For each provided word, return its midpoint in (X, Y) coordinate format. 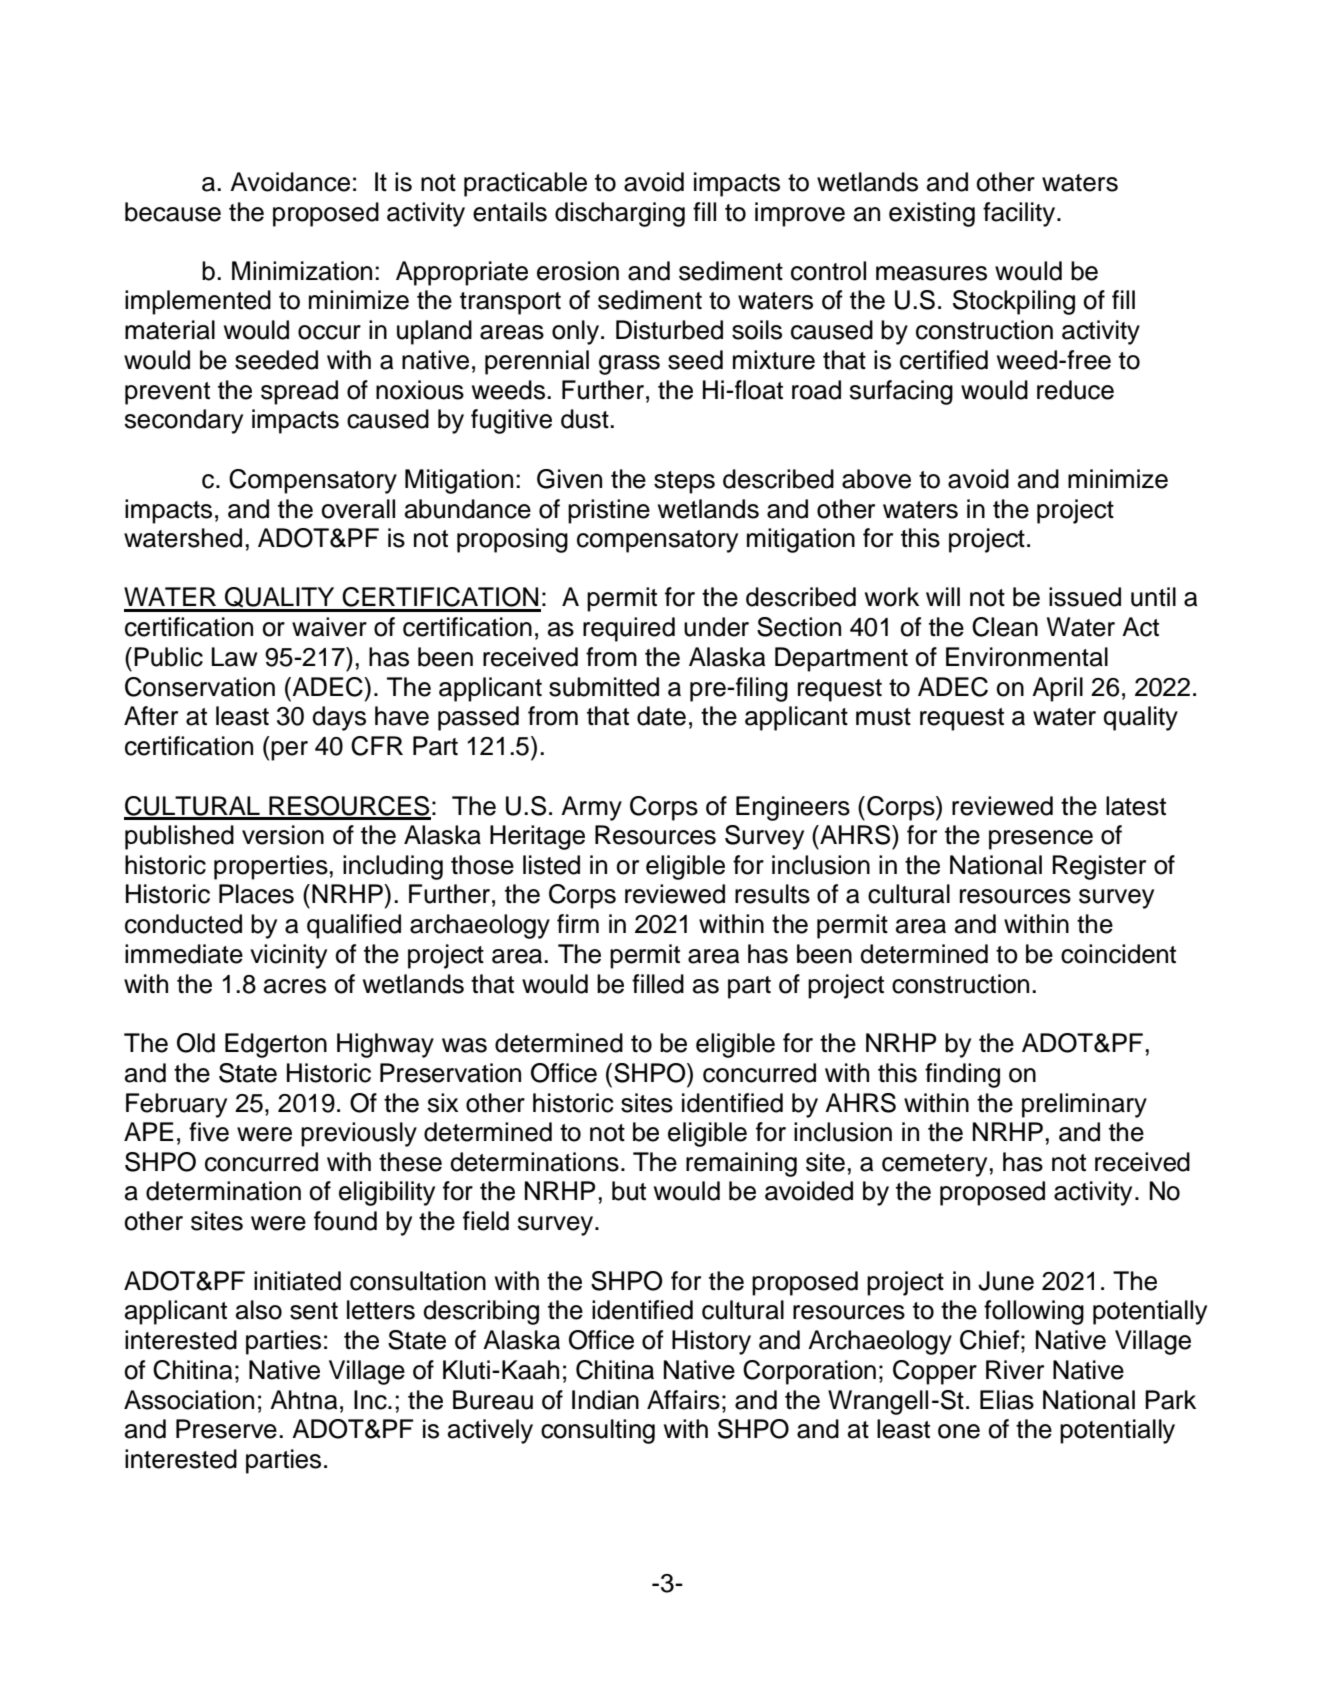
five (209, 1132)
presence (1041, 840)
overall (358, 509)
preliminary (1084, 1105)
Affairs (683, 1400)
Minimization (302, 271)
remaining (741, 1164)
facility (1020, 214)
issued (1085, 597)
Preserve (226, 1429)
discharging (620, 214)
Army (591, 808)
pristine (609, 511)
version (283, 835)
